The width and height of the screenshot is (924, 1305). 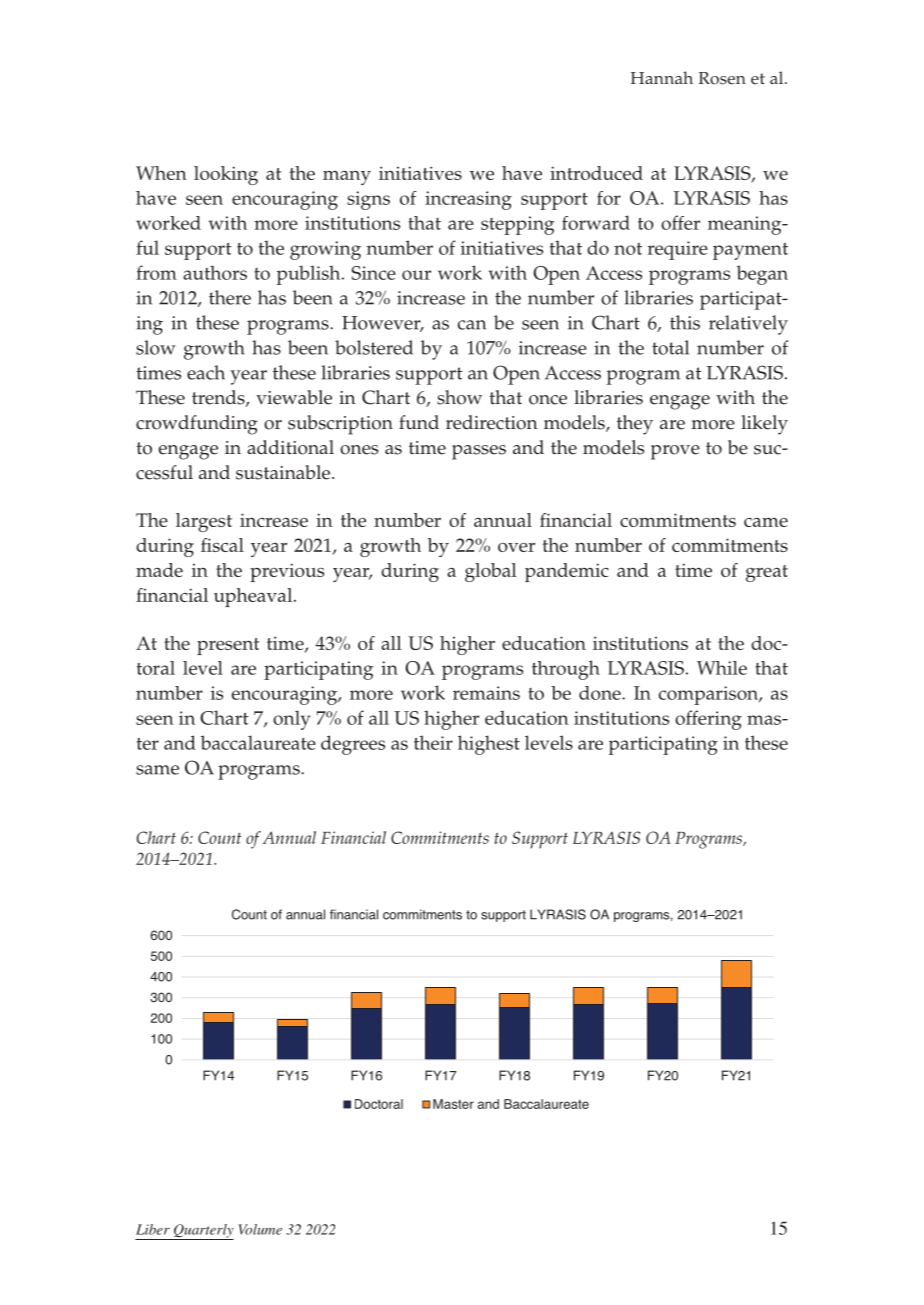 I want to click on increasing, so click(x=468, y=200).
